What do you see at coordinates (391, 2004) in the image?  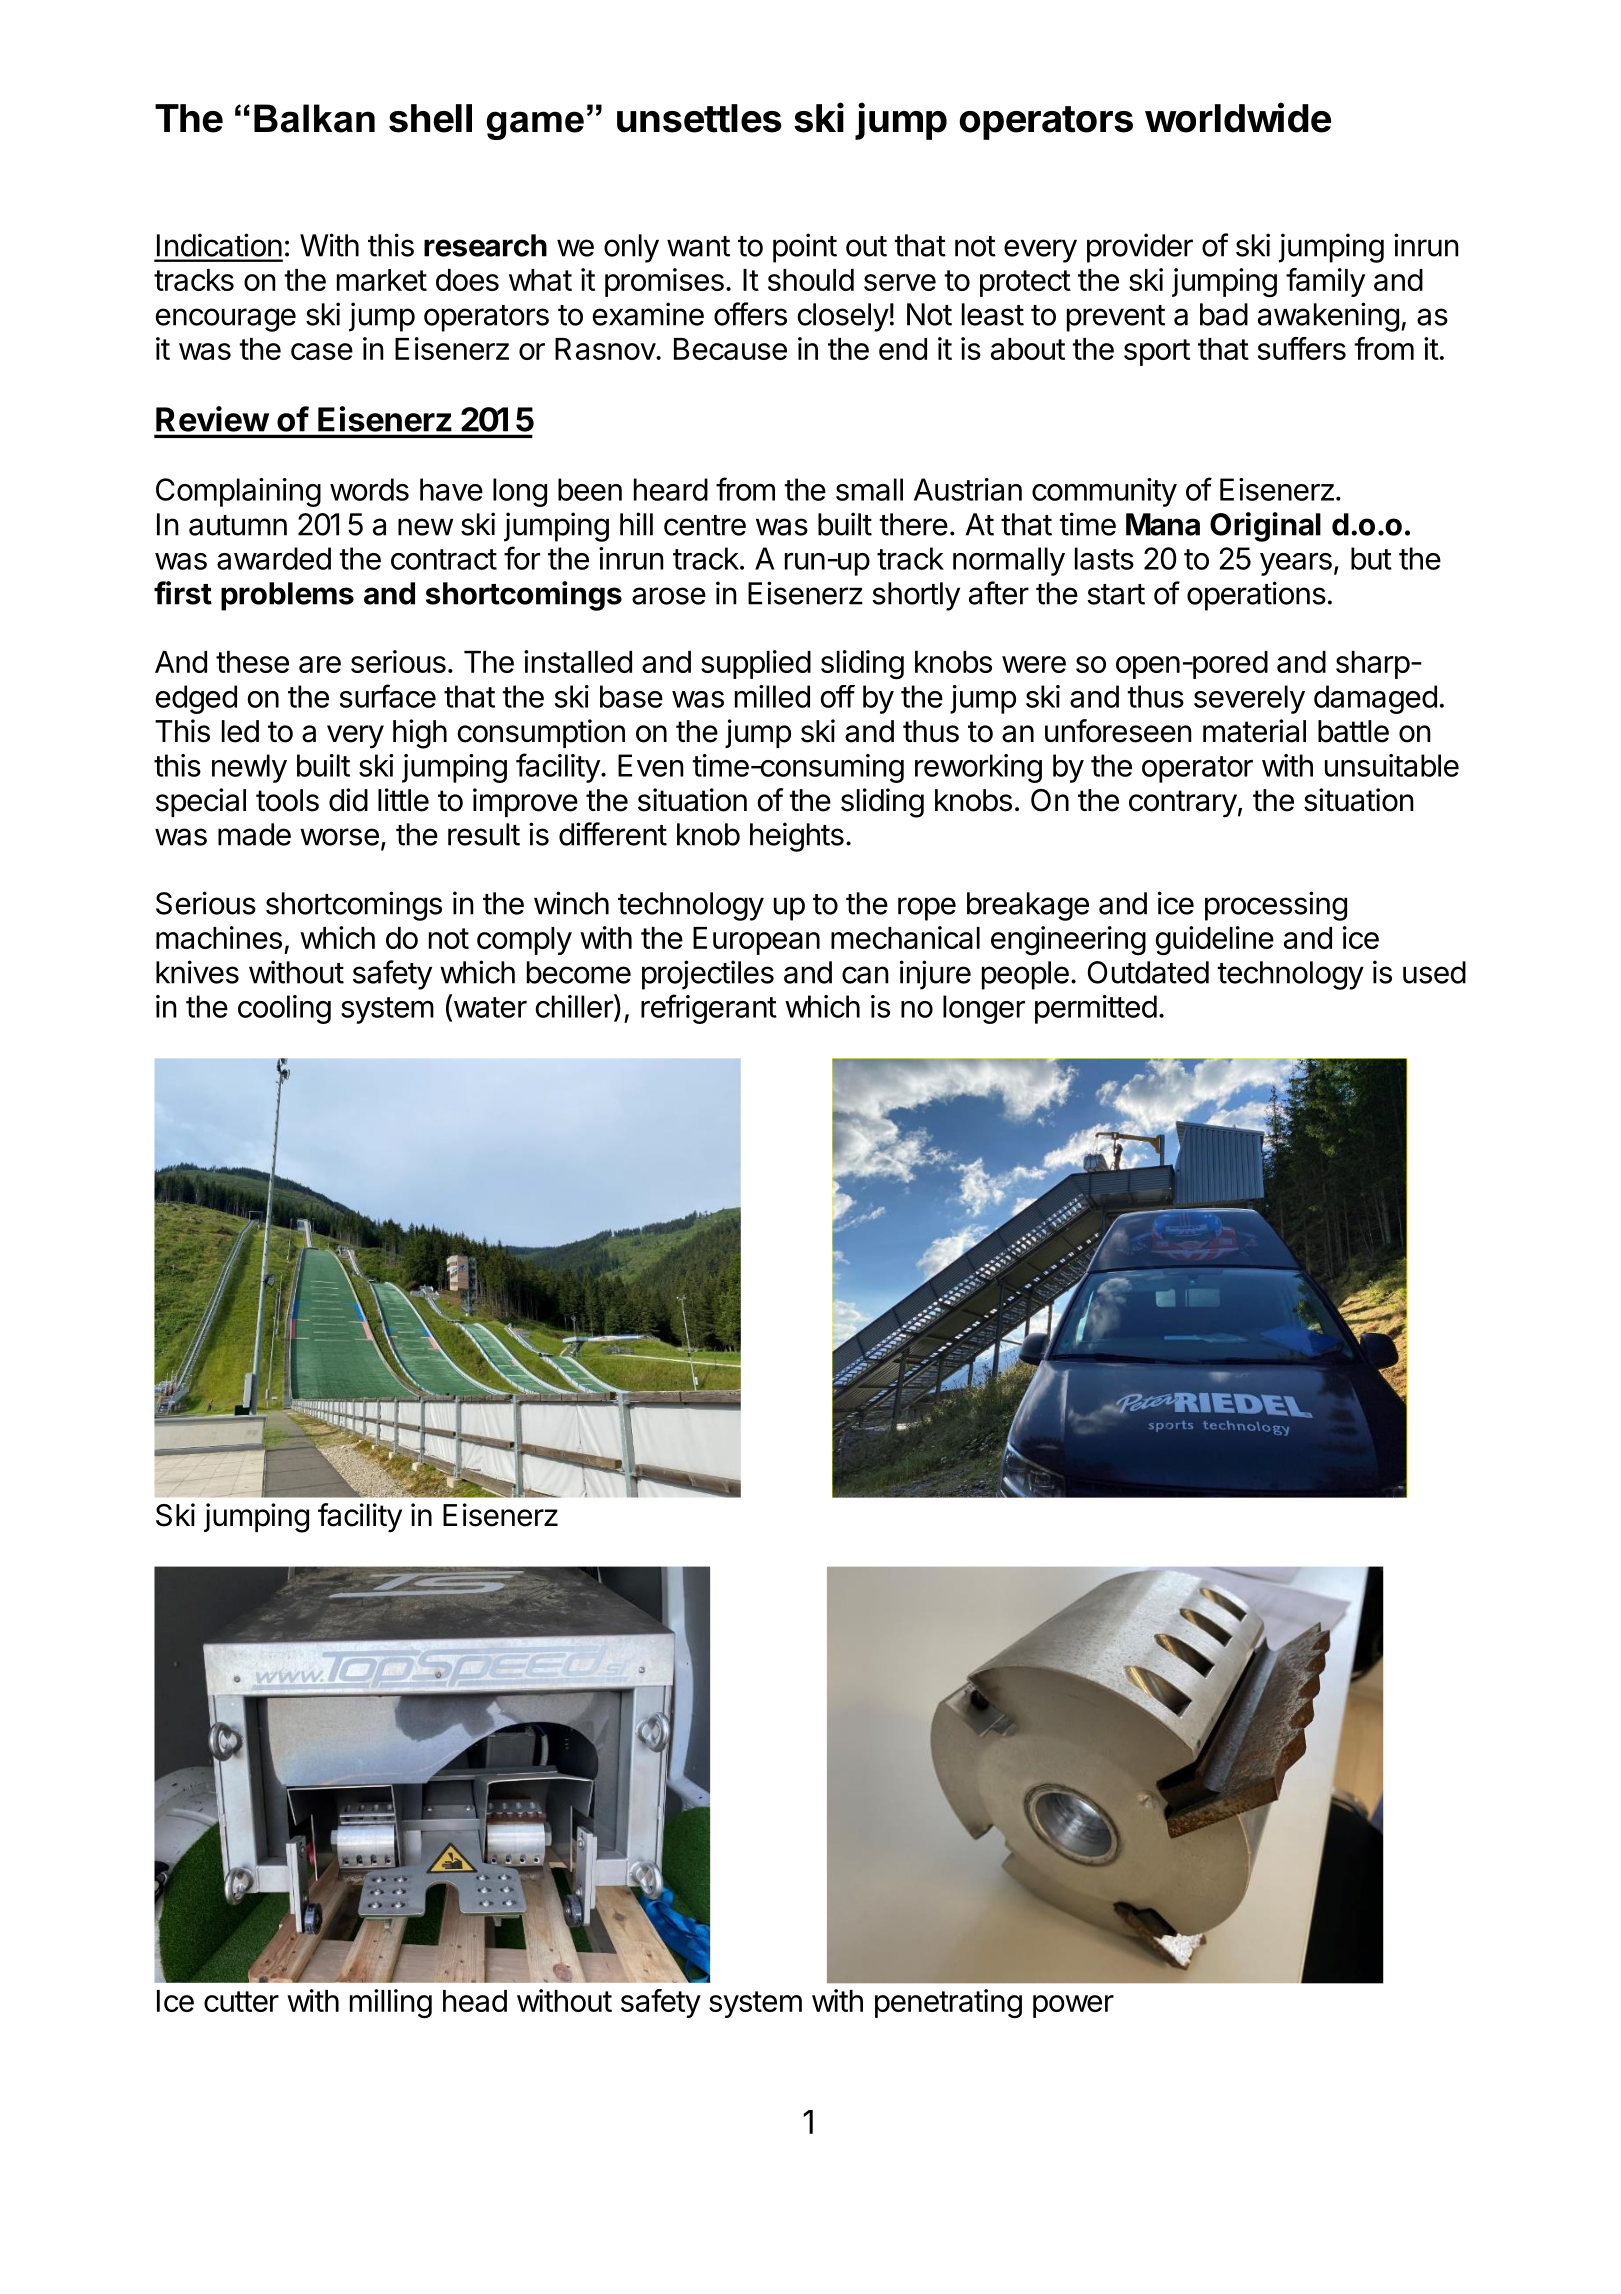 I see `milling` at bounding box center [391, 2004].
